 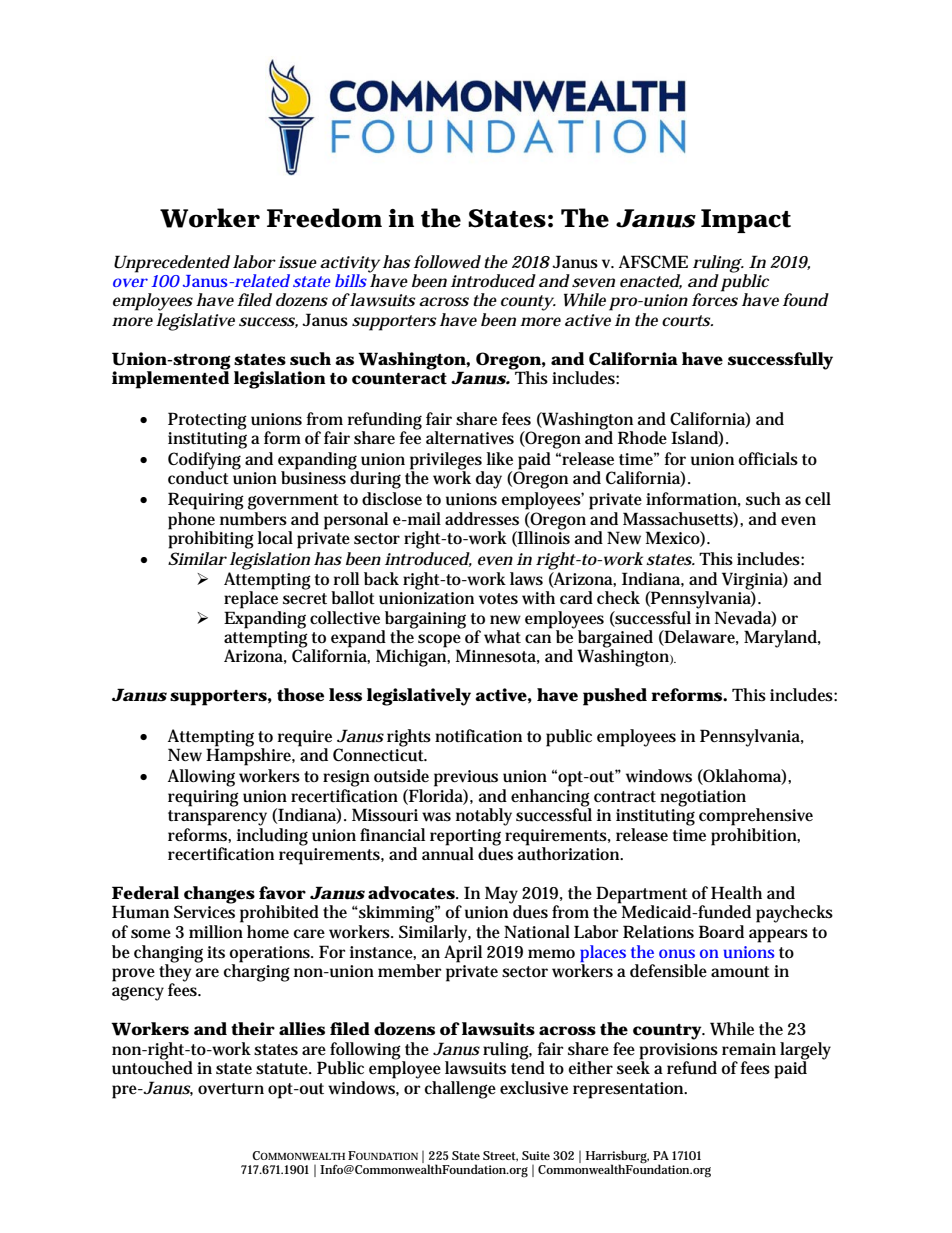 What do you see at coordinates (615, 697) in the screenshot?
I see `pushed` at bounding box center [615, 697].
